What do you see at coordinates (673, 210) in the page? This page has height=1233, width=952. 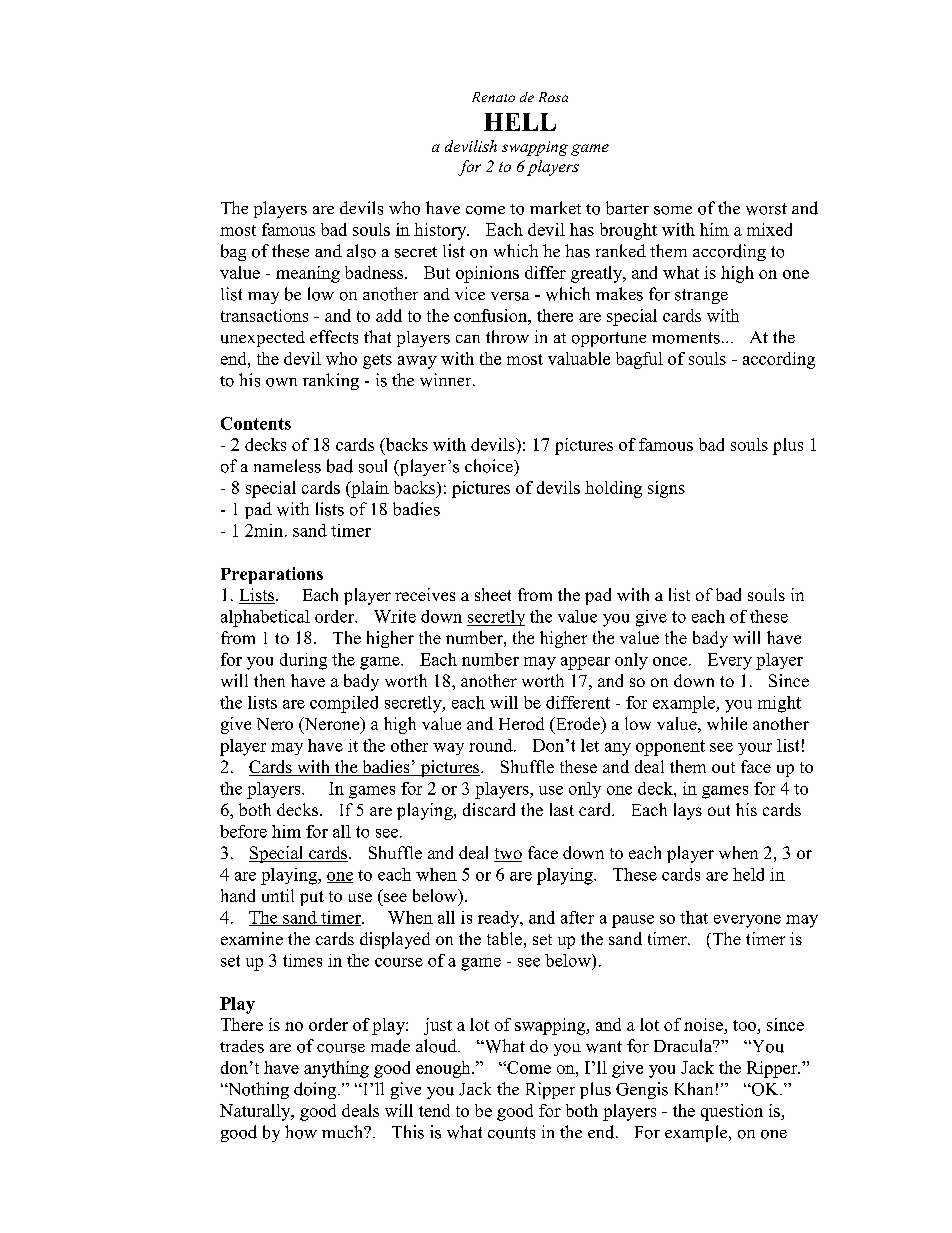 I see `some` at bounding box center [673, 210].
